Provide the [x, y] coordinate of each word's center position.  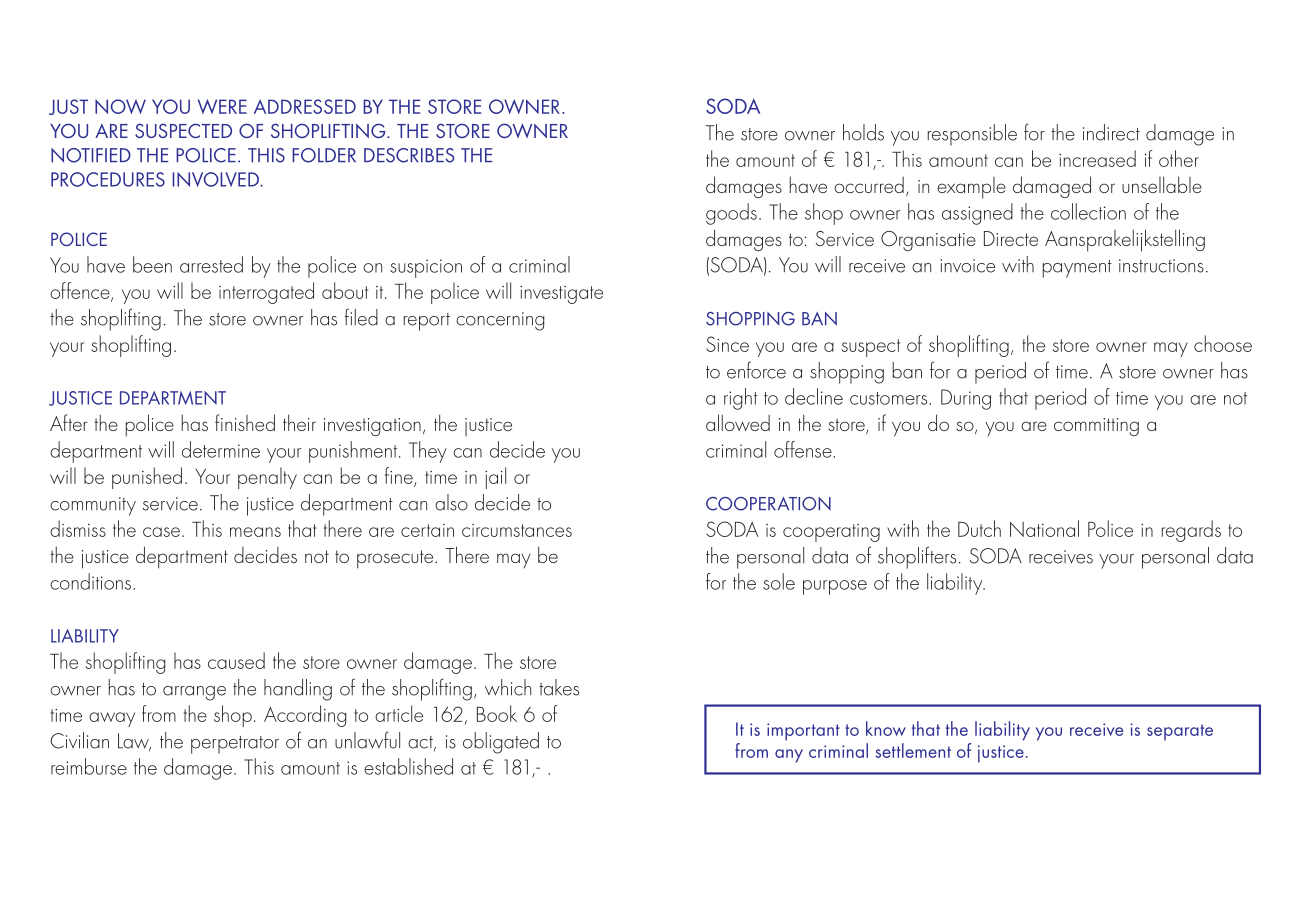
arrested [211, 264]
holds [863, 132]
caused [236, 660]
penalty [267, 478]
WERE [222, 106]
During [966, 399]
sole [779, 581]
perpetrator [235, 745]
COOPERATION [768, 504]
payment [1077, 269]
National [1044, 528]
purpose [835, 587]
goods [731, 214]
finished [245, 422]
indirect [1111, 132]
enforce [756, 370]
